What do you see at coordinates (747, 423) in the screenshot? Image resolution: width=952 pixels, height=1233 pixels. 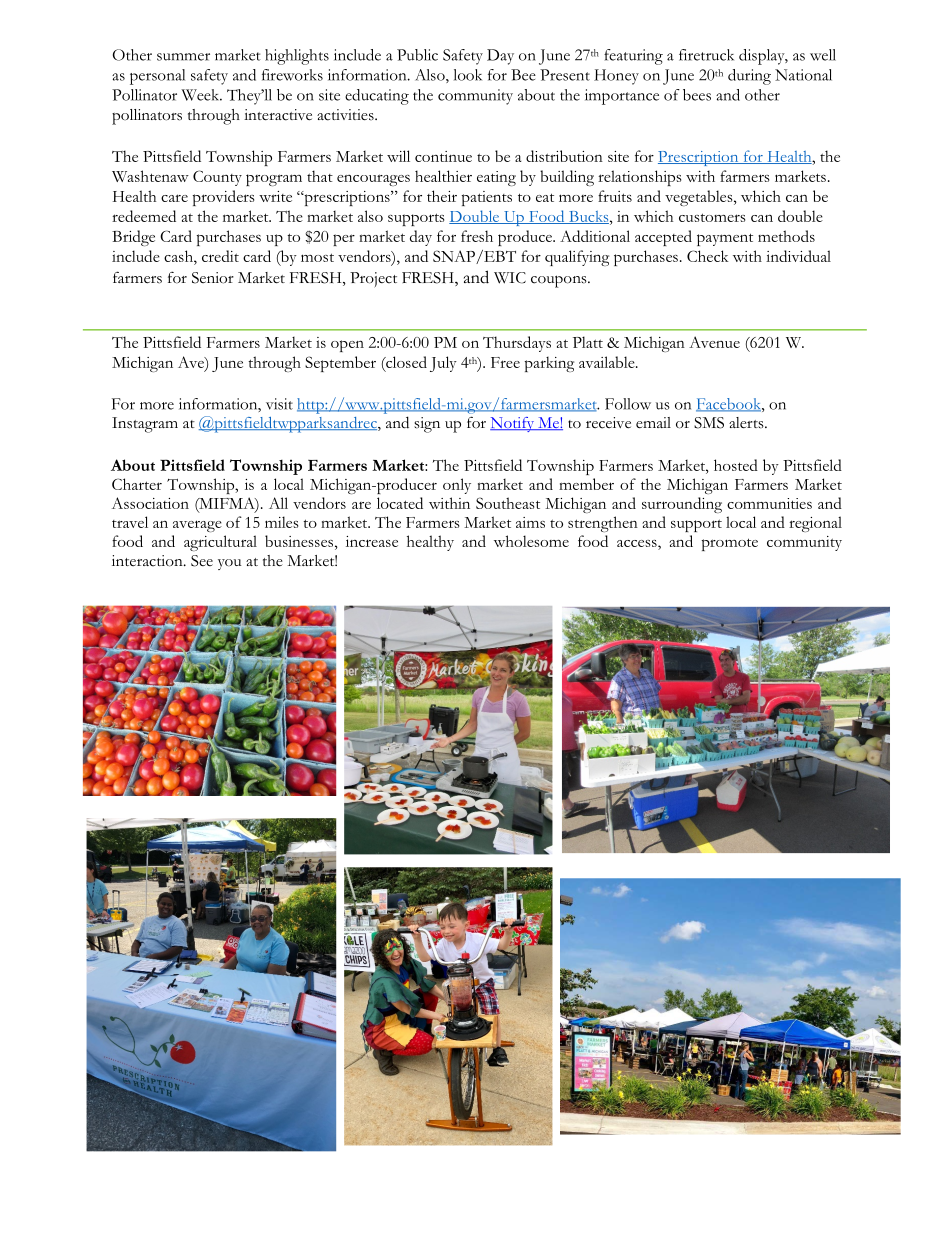 I see `alerts` at bounding box center [747, 423].
